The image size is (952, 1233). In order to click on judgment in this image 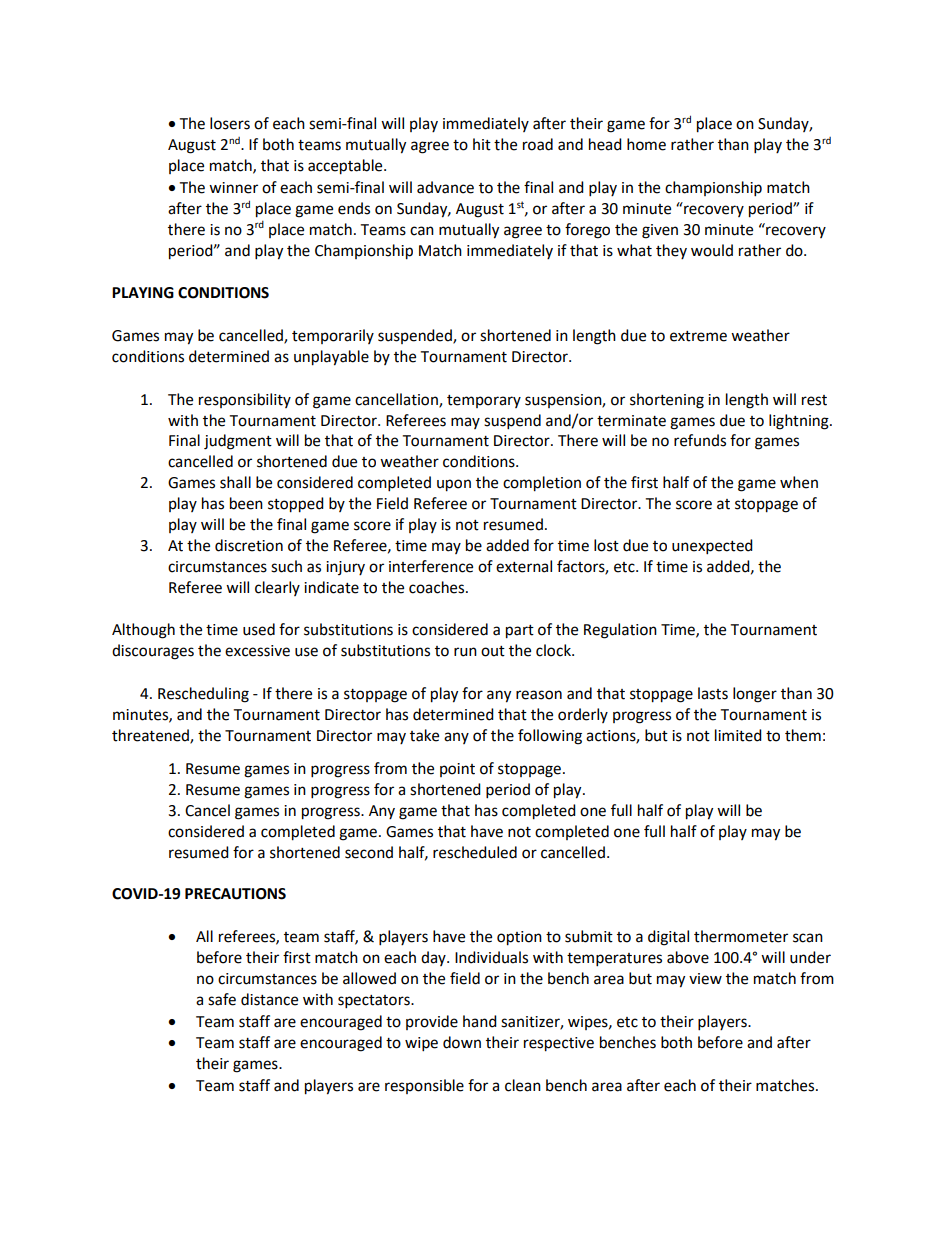, I will do `click(238, 442)`.
